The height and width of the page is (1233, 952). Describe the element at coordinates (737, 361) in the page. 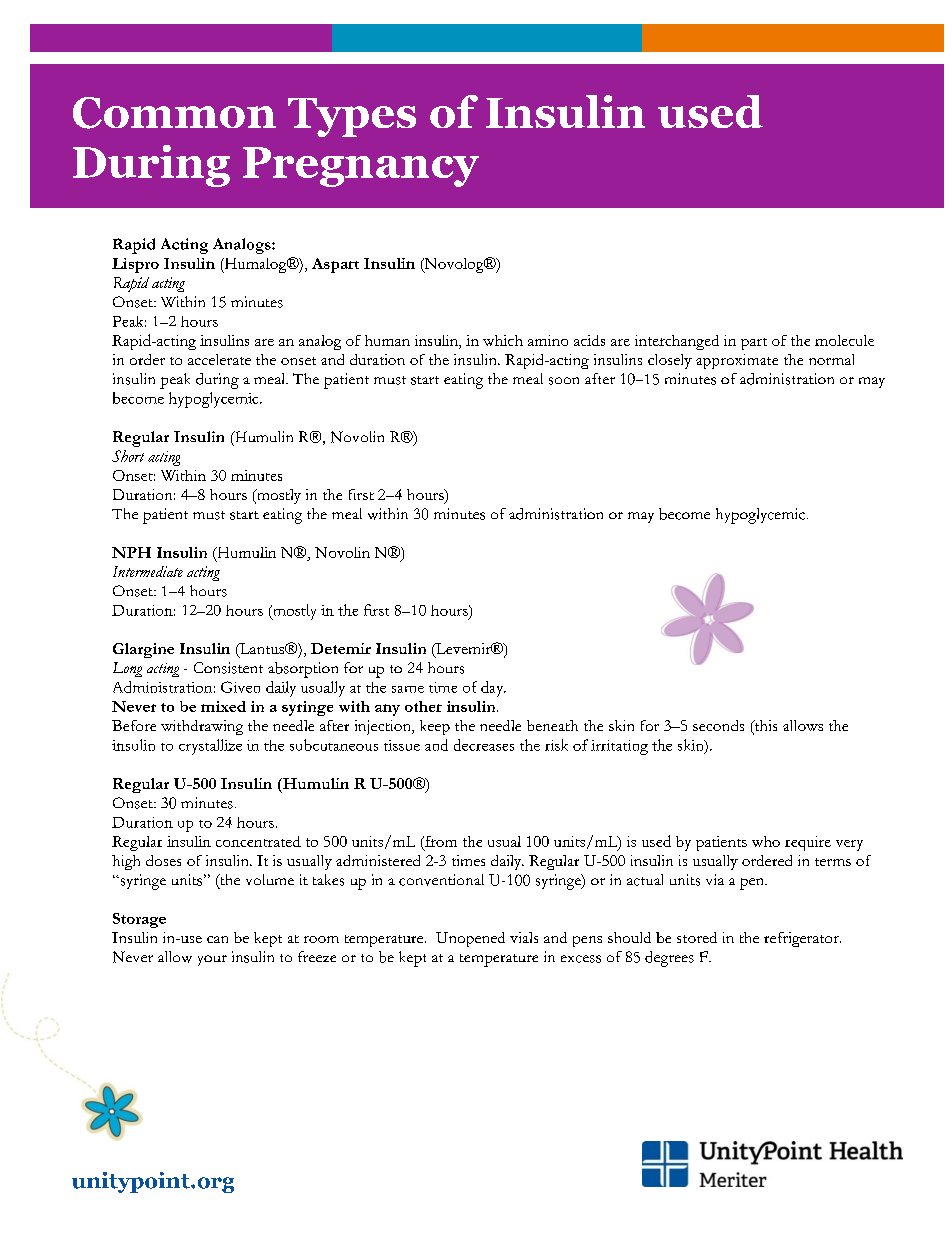

I see `approximate` at that location.
